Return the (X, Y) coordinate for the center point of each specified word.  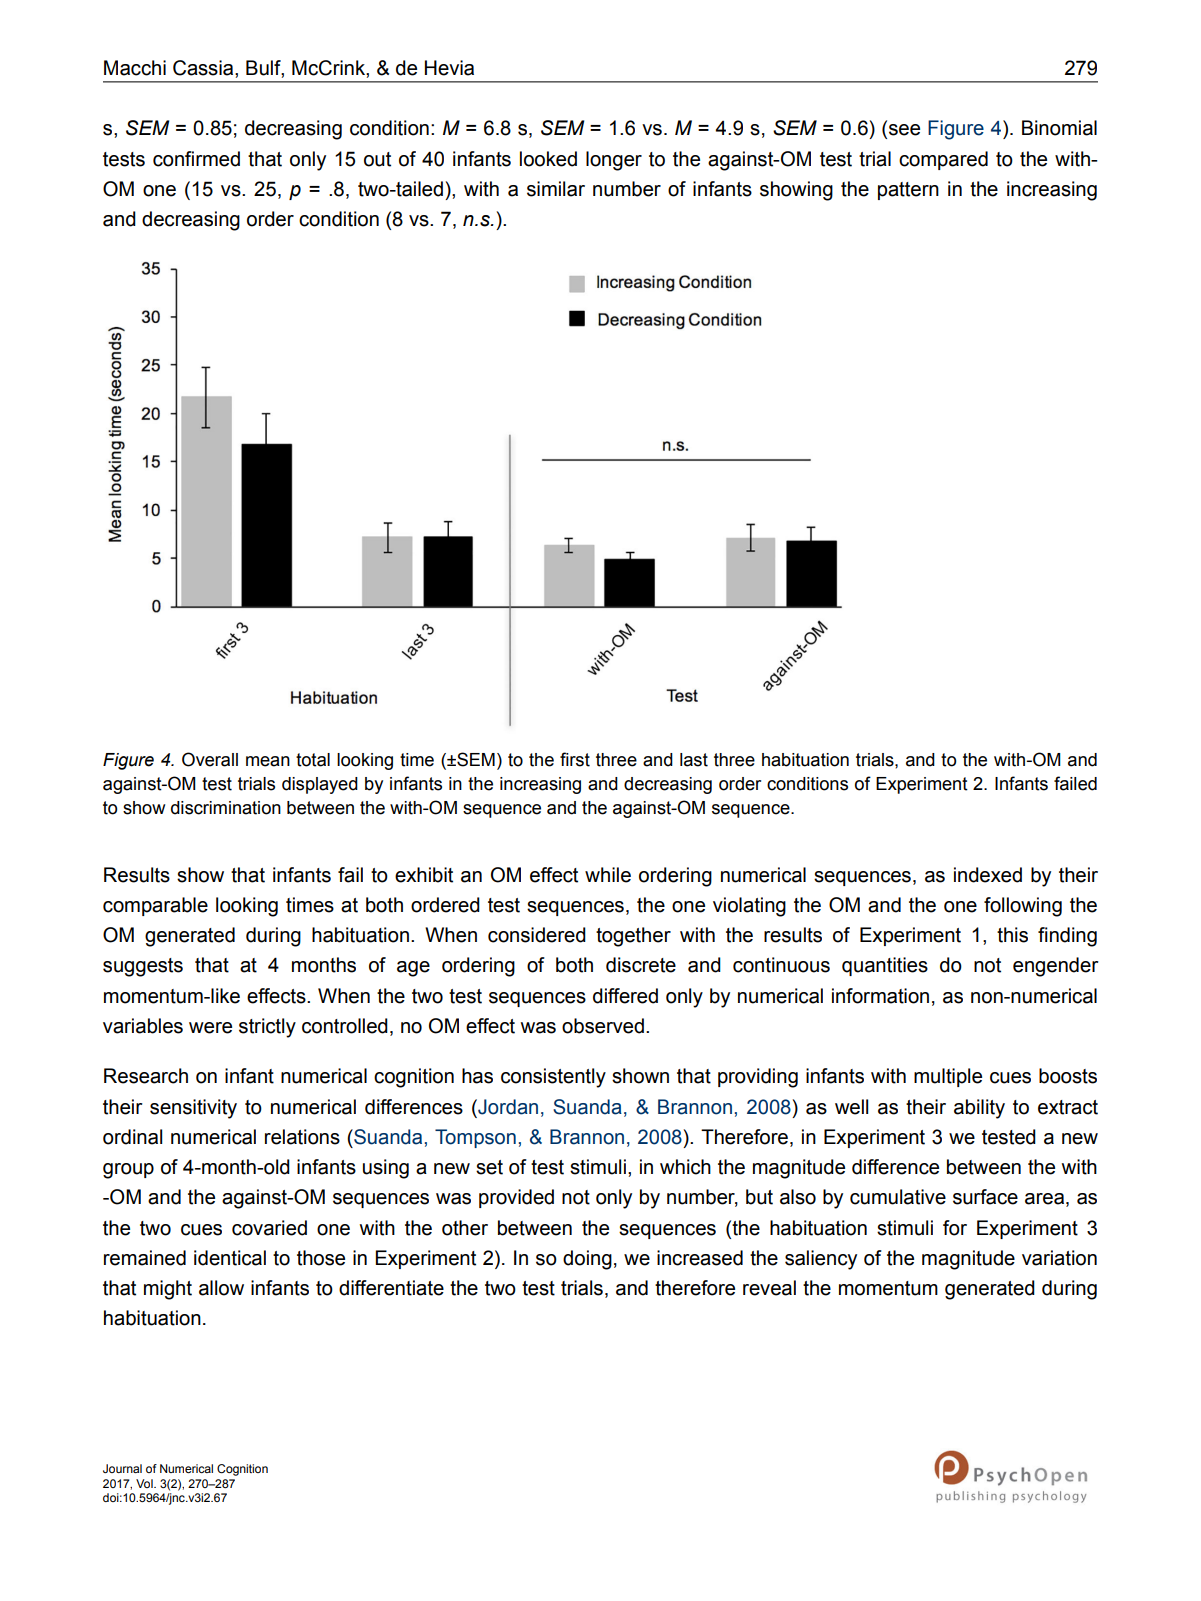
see (904, 130)
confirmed (196, 159)
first (575, 759)
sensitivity (193, 1109)
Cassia (204, 68)
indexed (988, 875)
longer (614, 161)
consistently (553, 1078)
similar (556, 189)
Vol (145, 1483)
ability (979, 1109)
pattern (908, 191)
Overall (210, 759)
